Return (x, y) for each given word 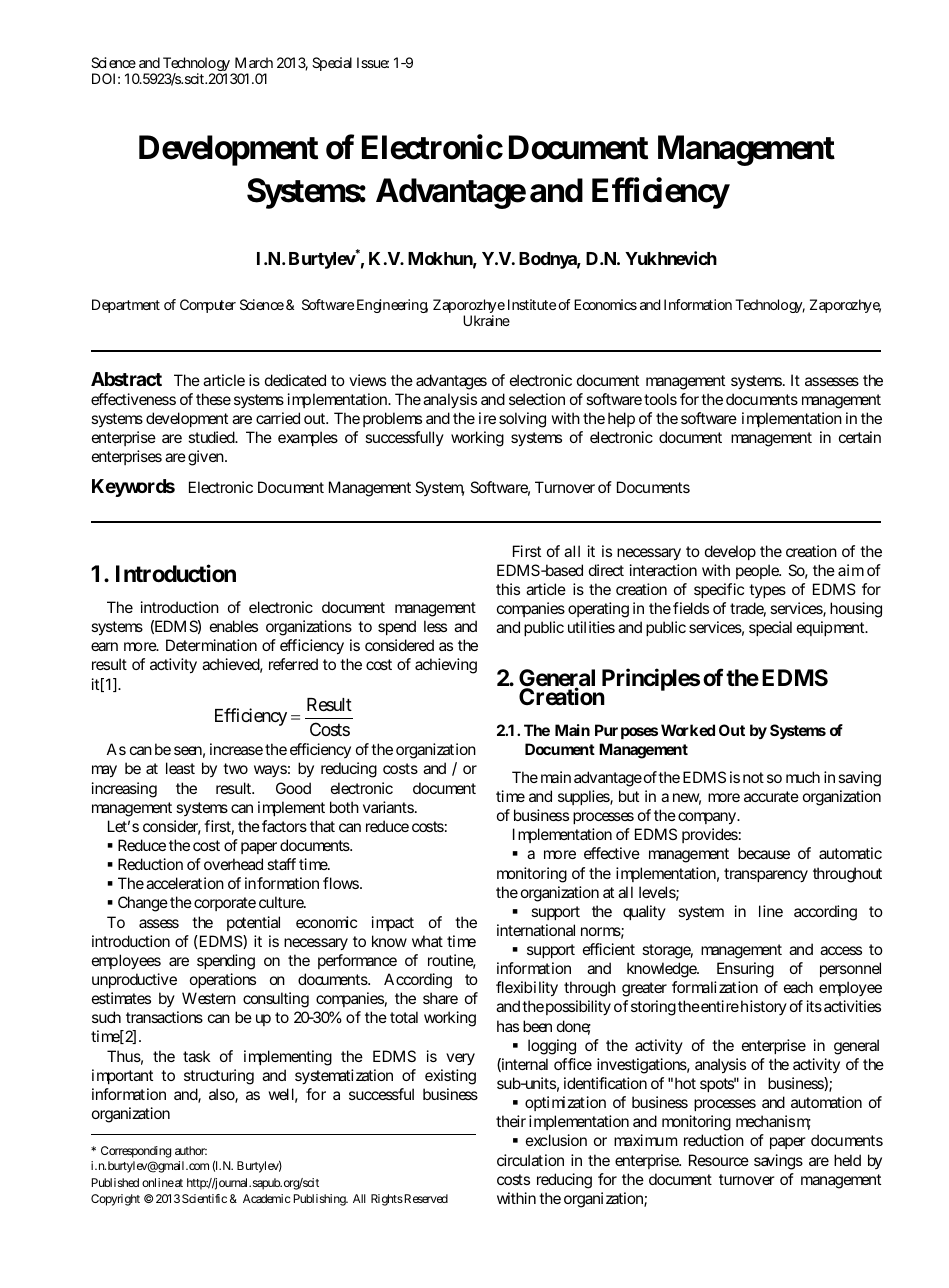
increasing (124, 790)
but (629, 796)
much (803, 777)
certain (860, 437)
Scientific (204, 1198)
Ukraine (486, 320)
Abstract (126, 379)
